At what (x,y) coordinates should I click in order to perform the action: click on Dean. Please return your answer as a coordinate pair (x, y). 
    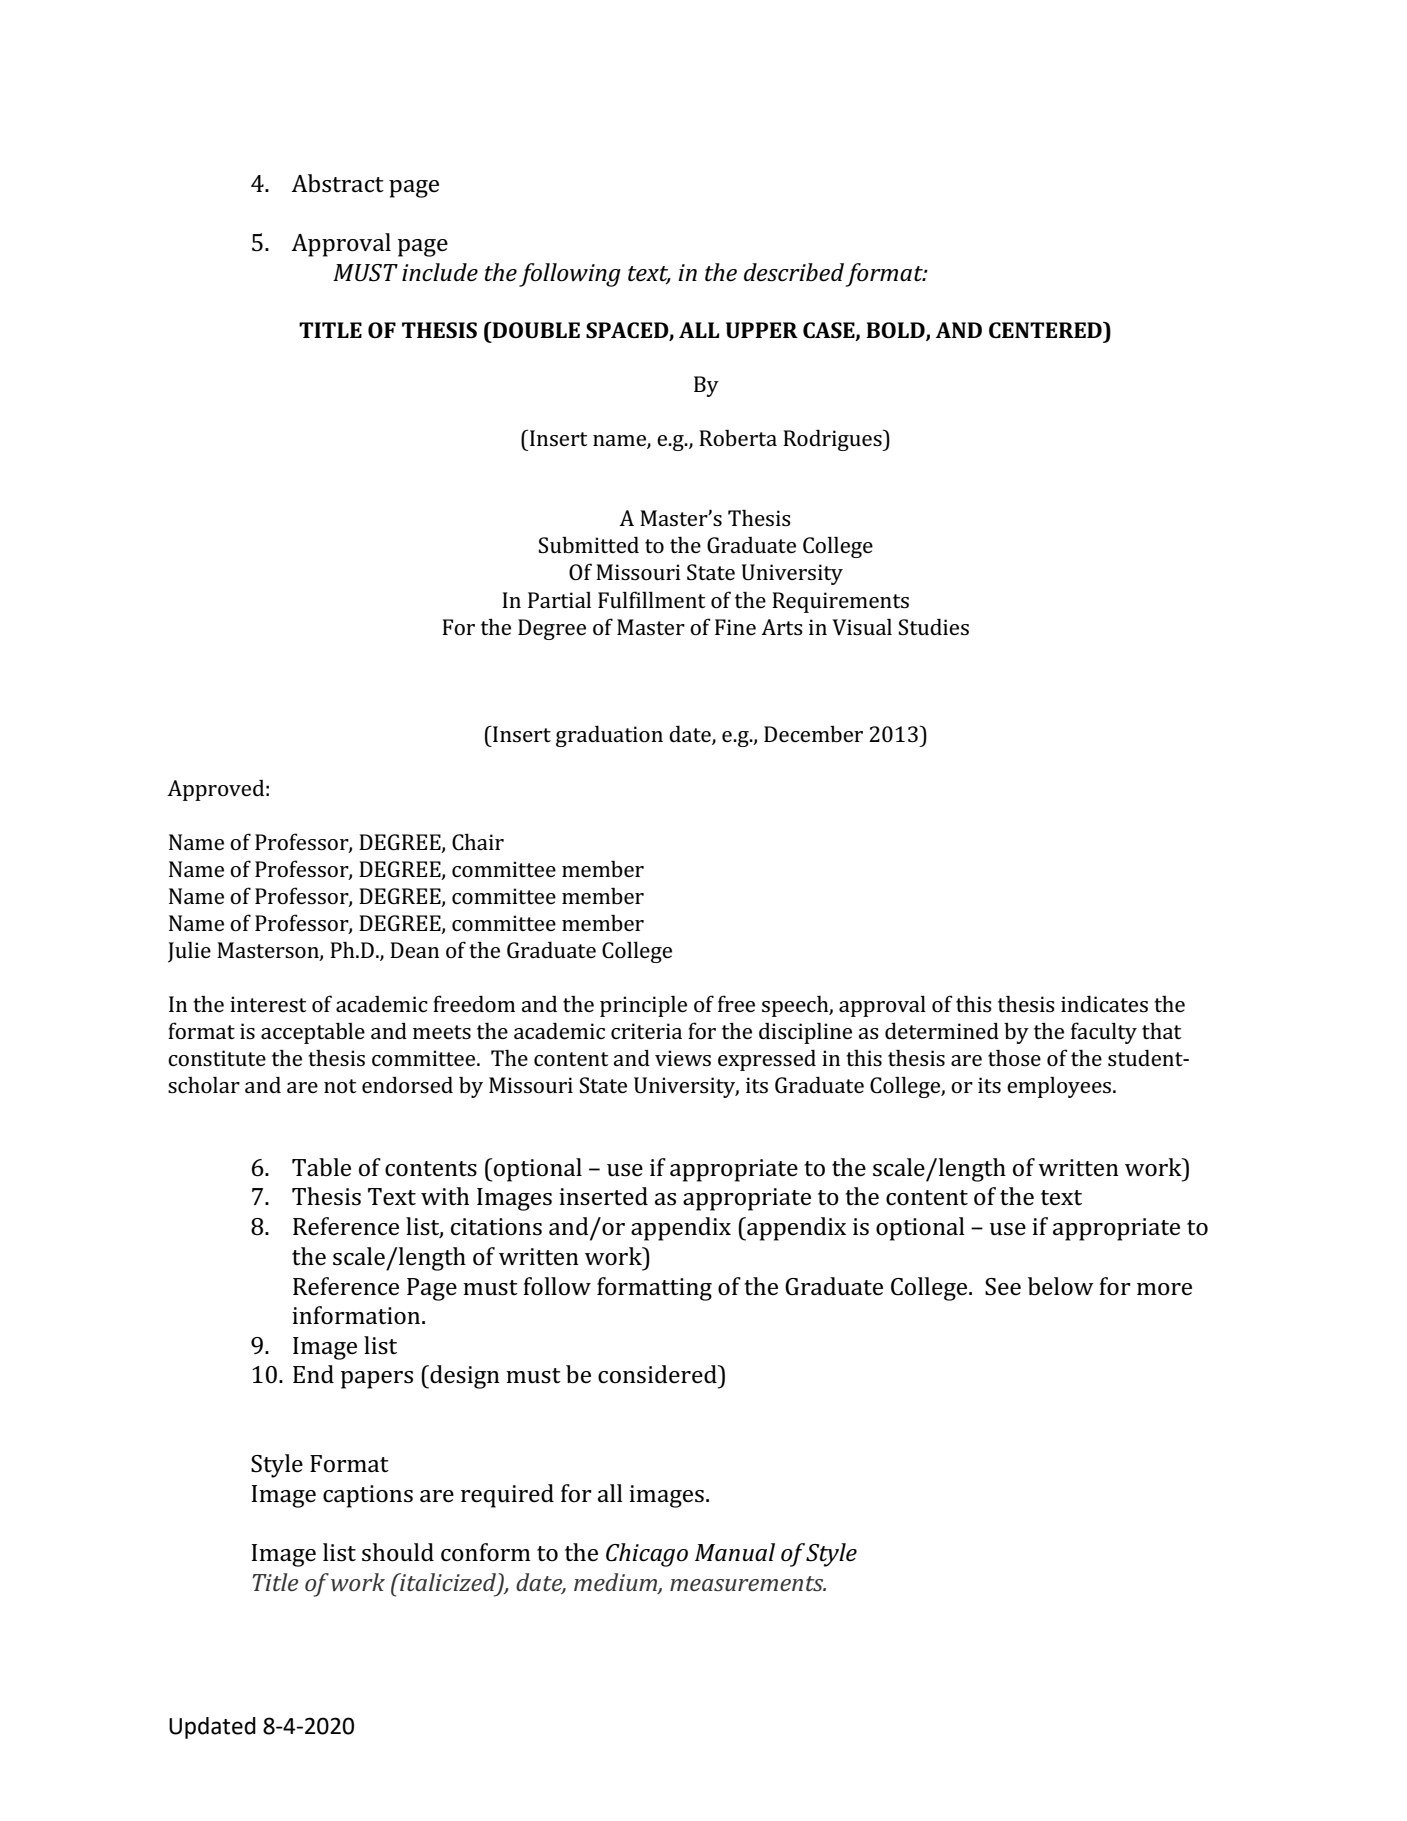
    Looking at the image, I should click on (414, 950).
